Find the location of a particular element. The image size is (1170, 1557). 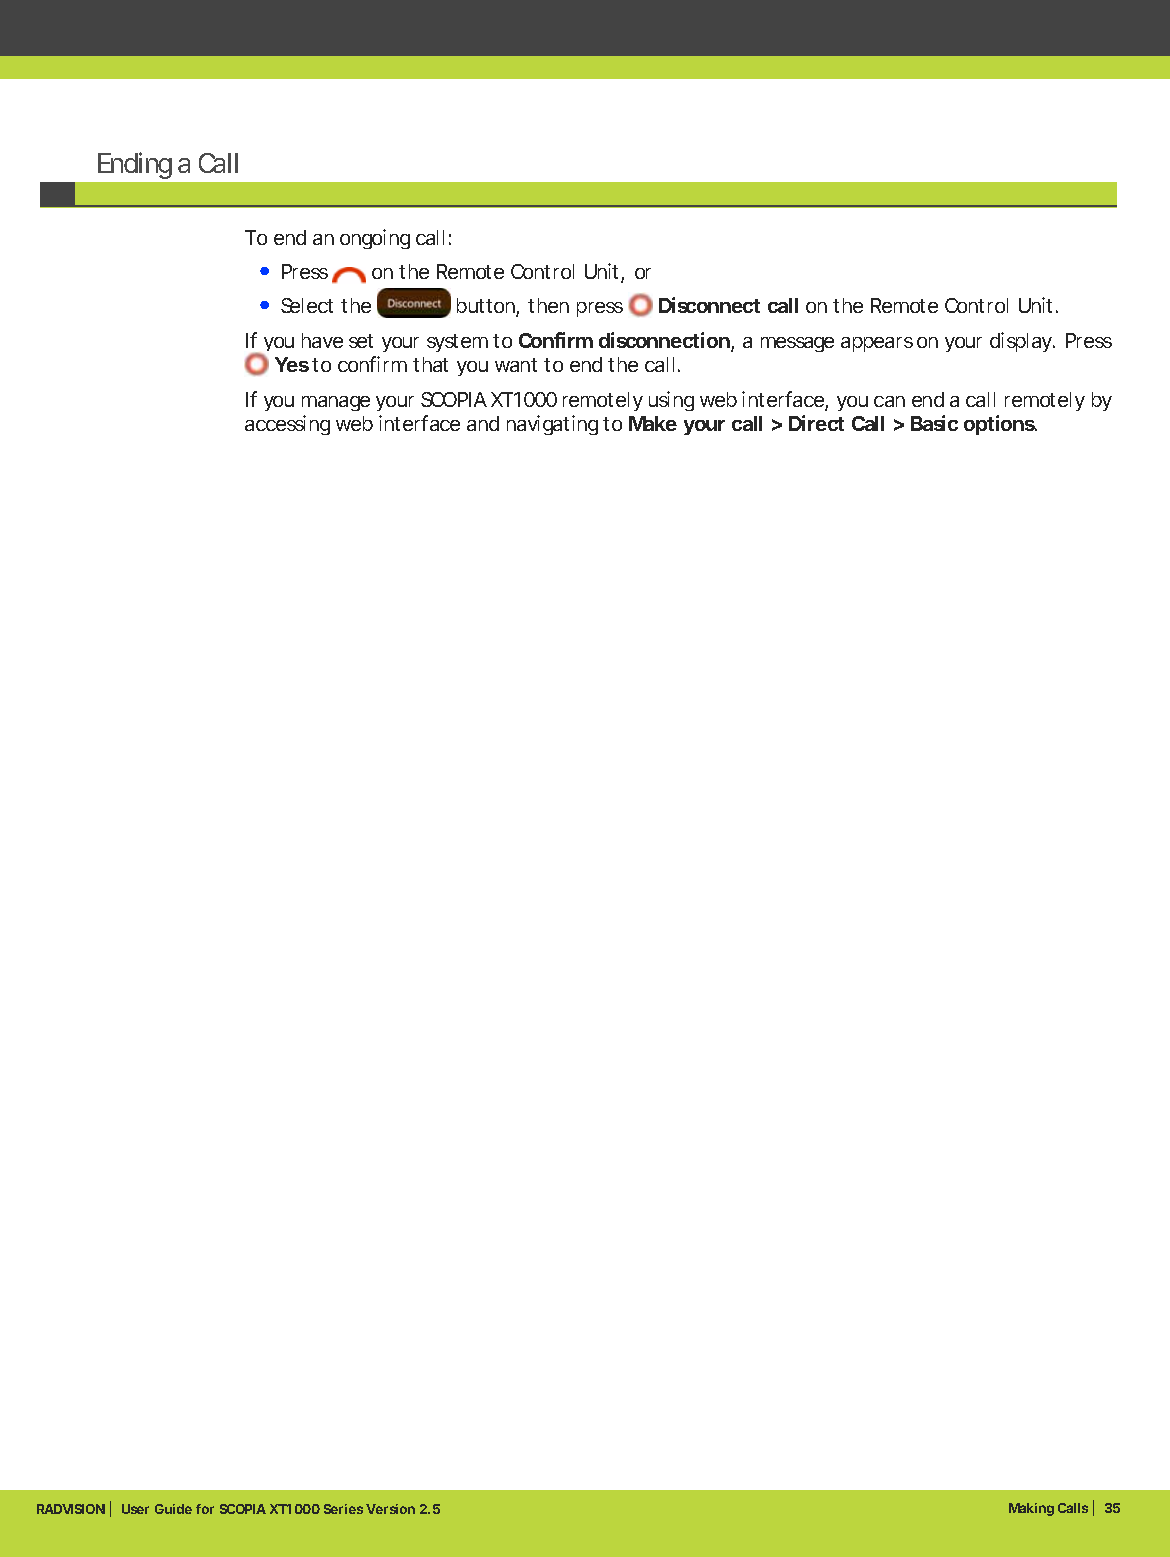

navigating is located at coordinates (552, 425).
